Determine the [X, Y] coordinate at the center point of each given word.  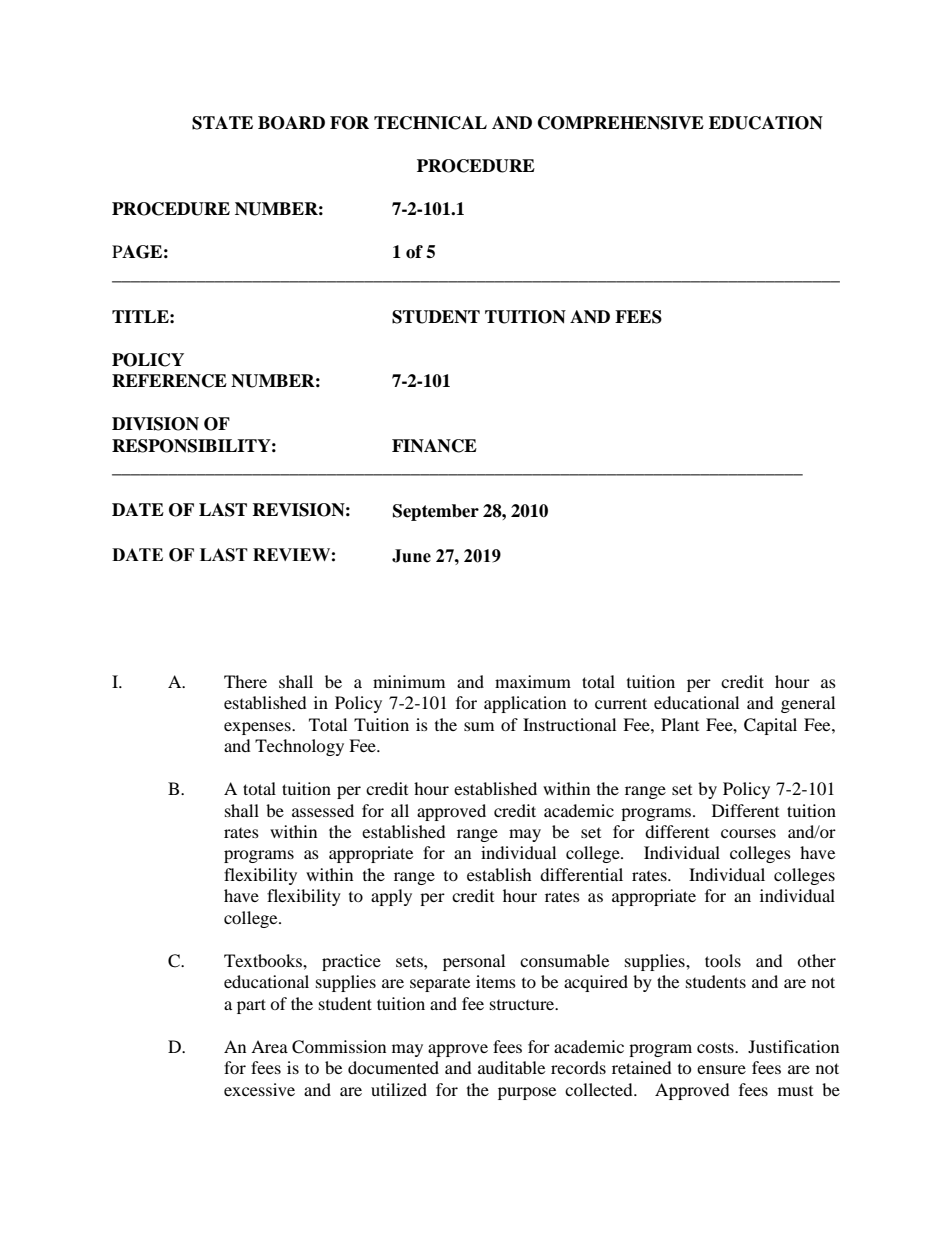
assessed [323, 810]
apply [391, 897]
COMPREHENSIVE [621, 123]
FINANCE [434, 446]
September [436, 512]
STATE [222, 123]
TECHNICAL [430, 123]
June [411, 556]
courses [748, 833]
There [245, 681]
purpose [527, 1093]
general [808, 704]
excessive [259, 1089]
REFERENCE [169, 381]
